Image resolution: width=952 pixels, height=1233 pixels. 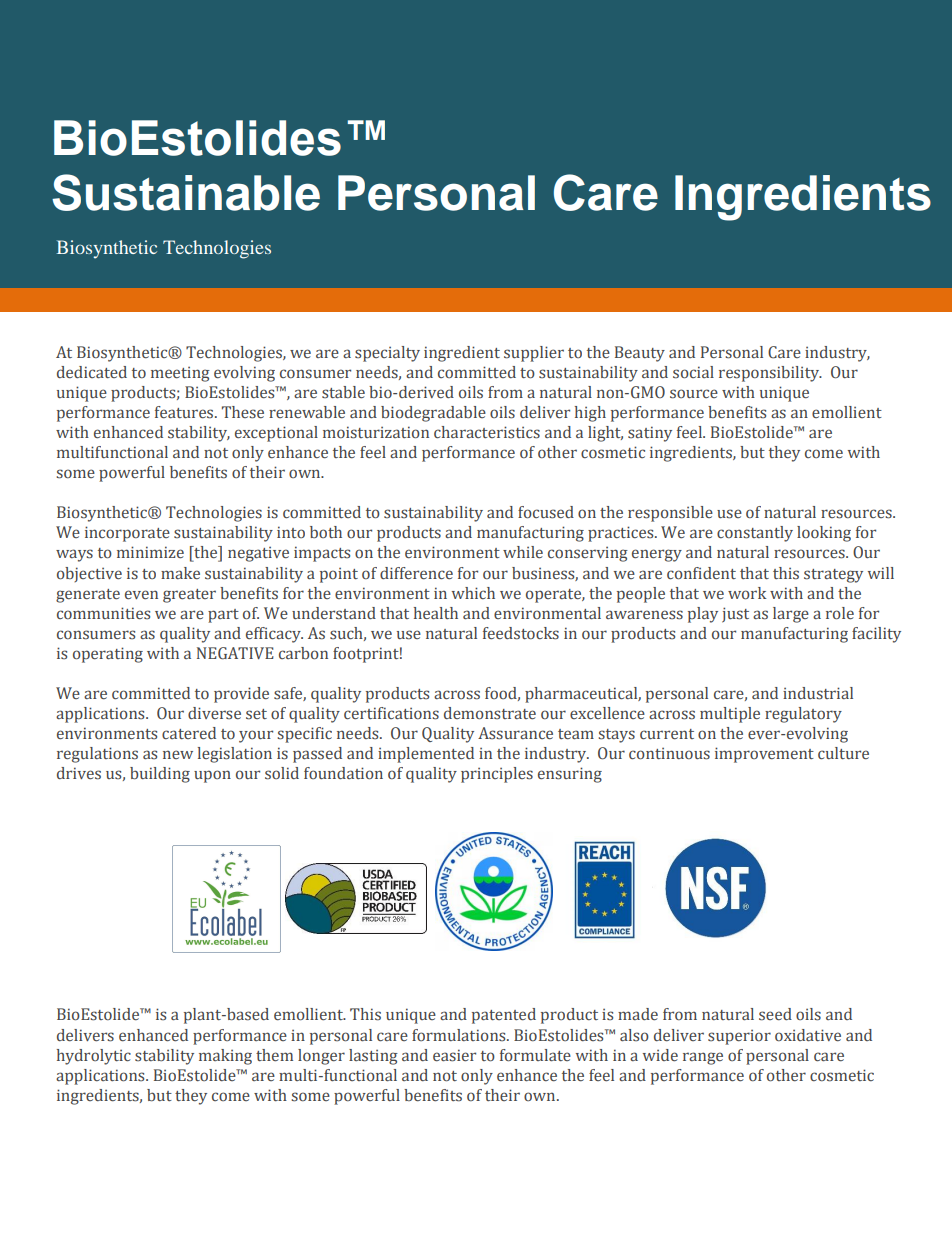 What do you see at coordinates (770, 374) in the image?
I see `responsibility` at bounding box center [770, 374].
